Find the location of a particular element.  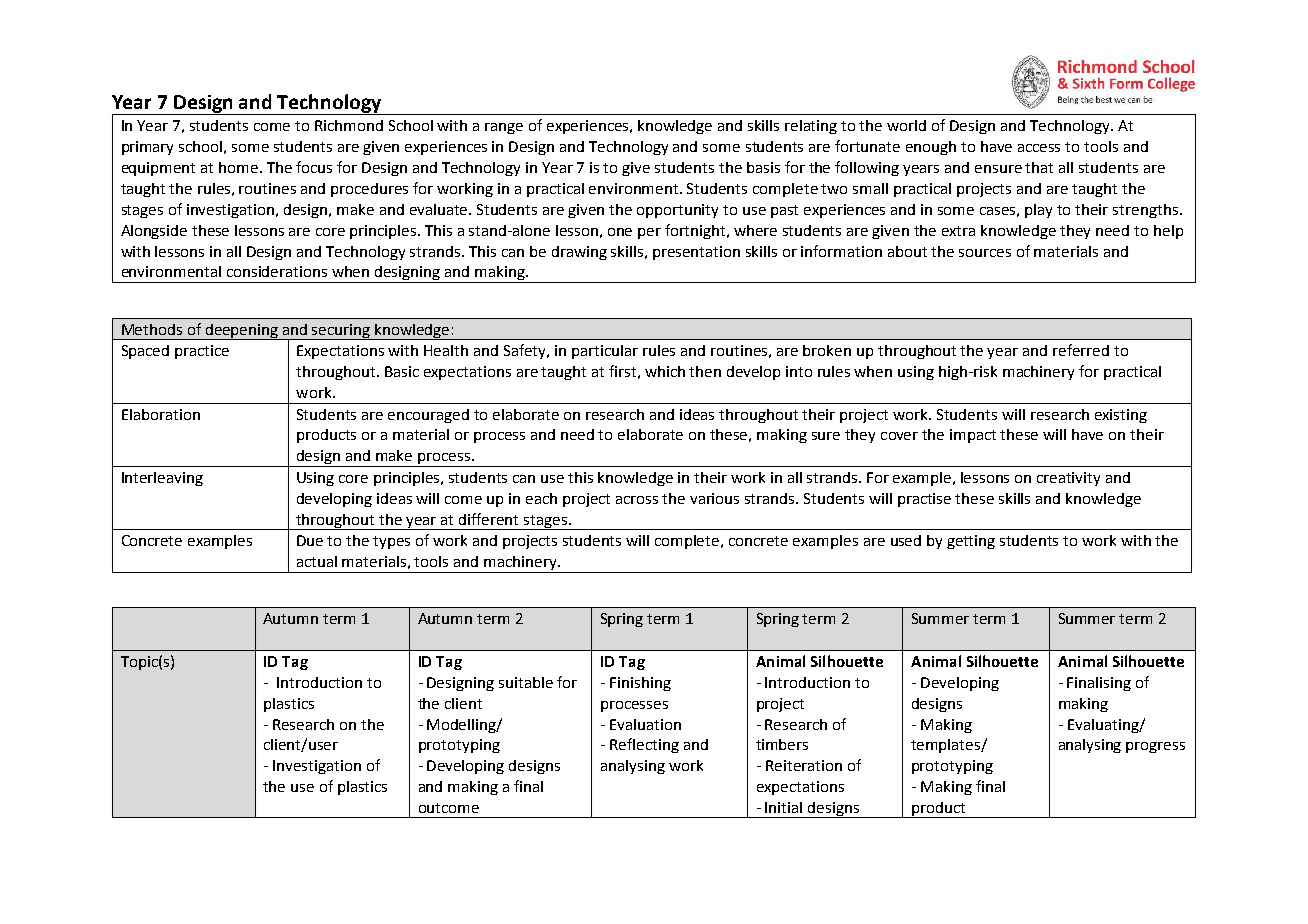

progress is located at coordinates (1155, 747).
